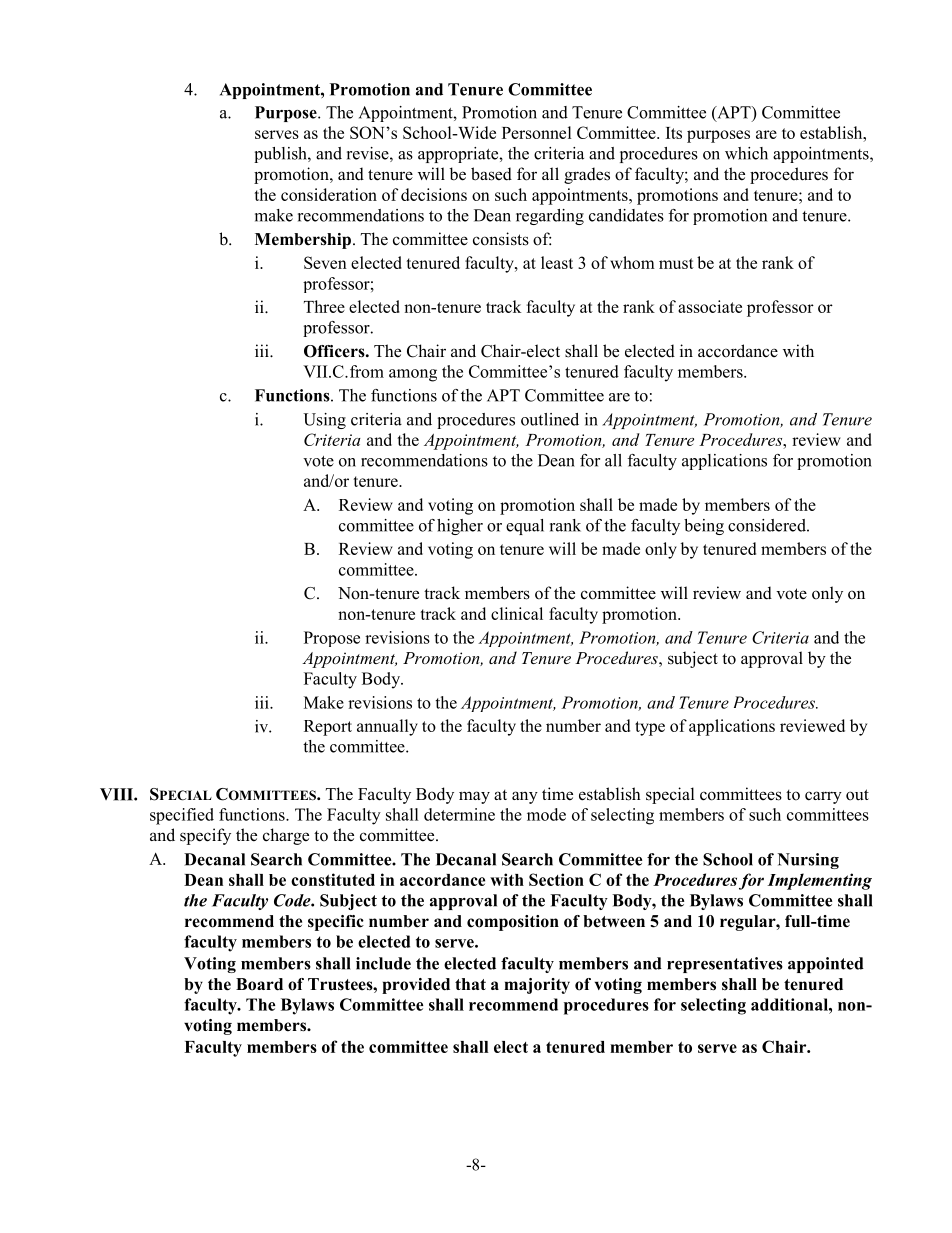  I want to click on clinical, so click(517, 613).
